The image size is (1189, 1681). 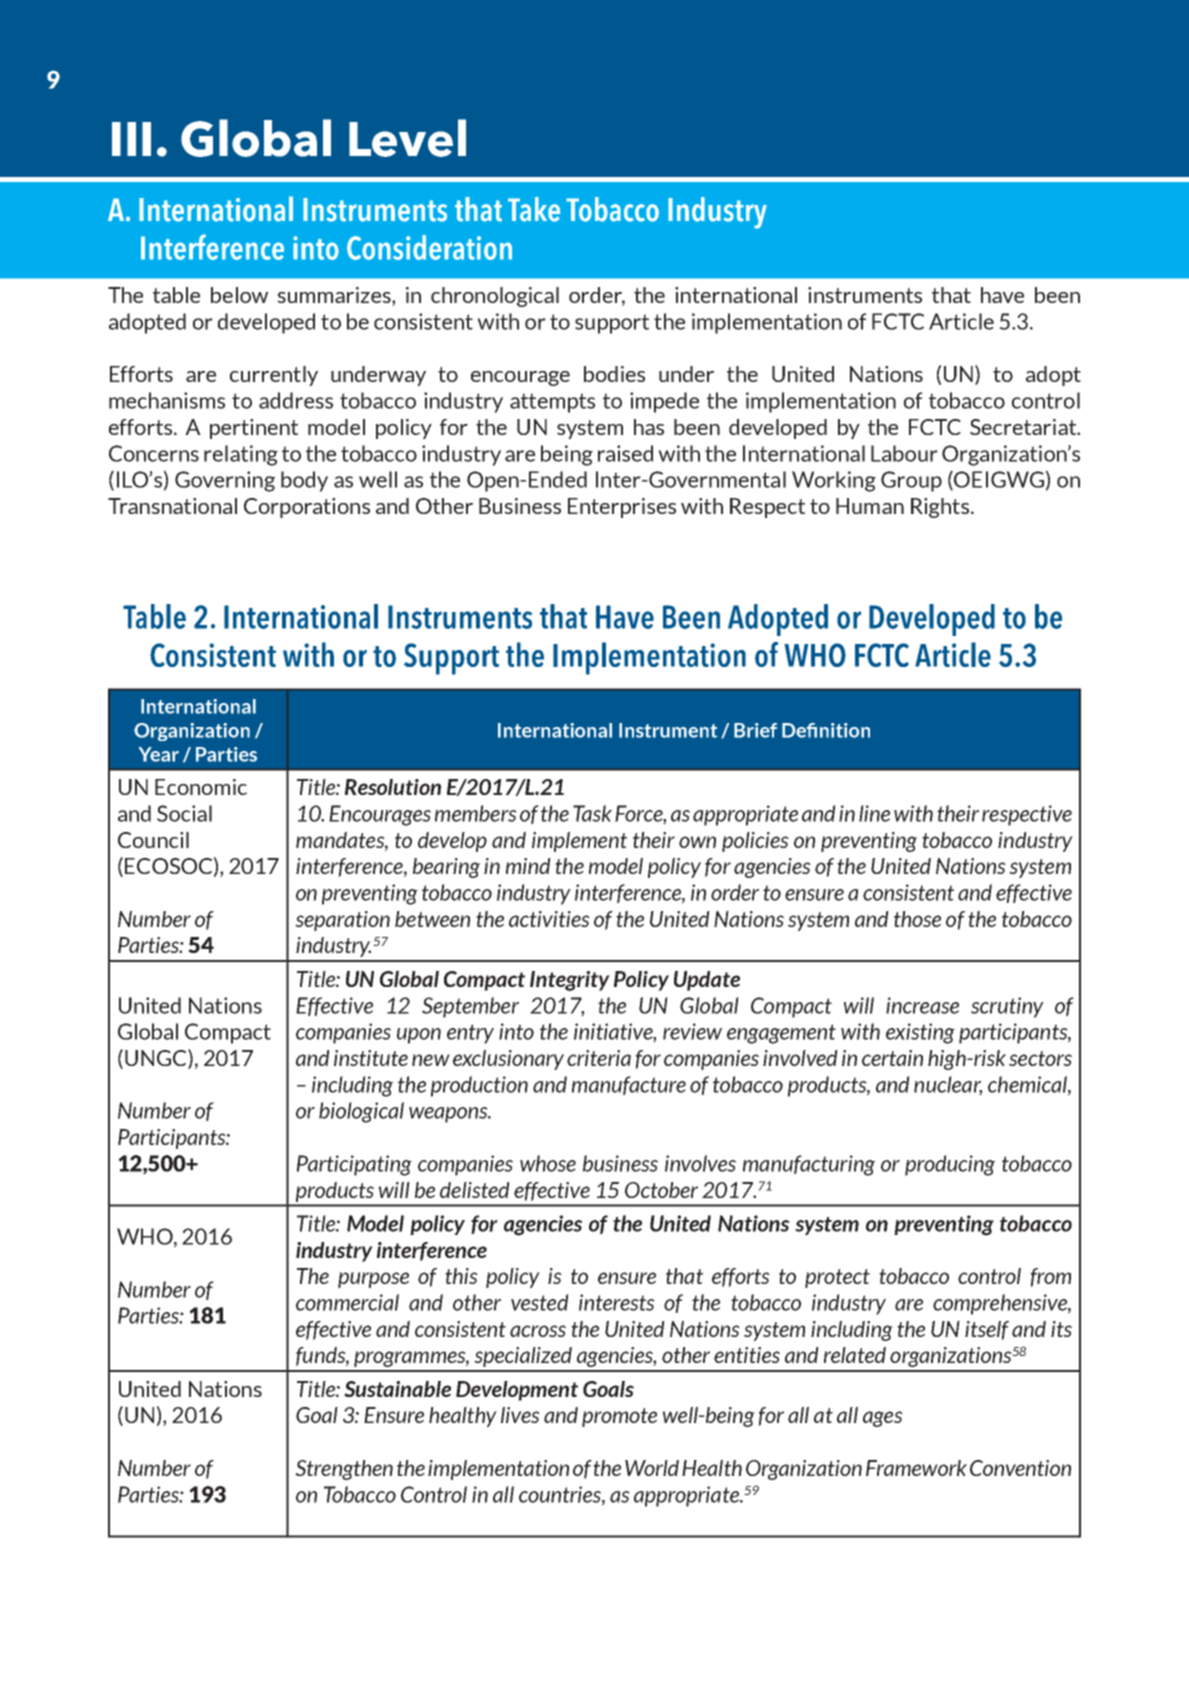 I want to click on biological, so click(x=361, y=1112).
